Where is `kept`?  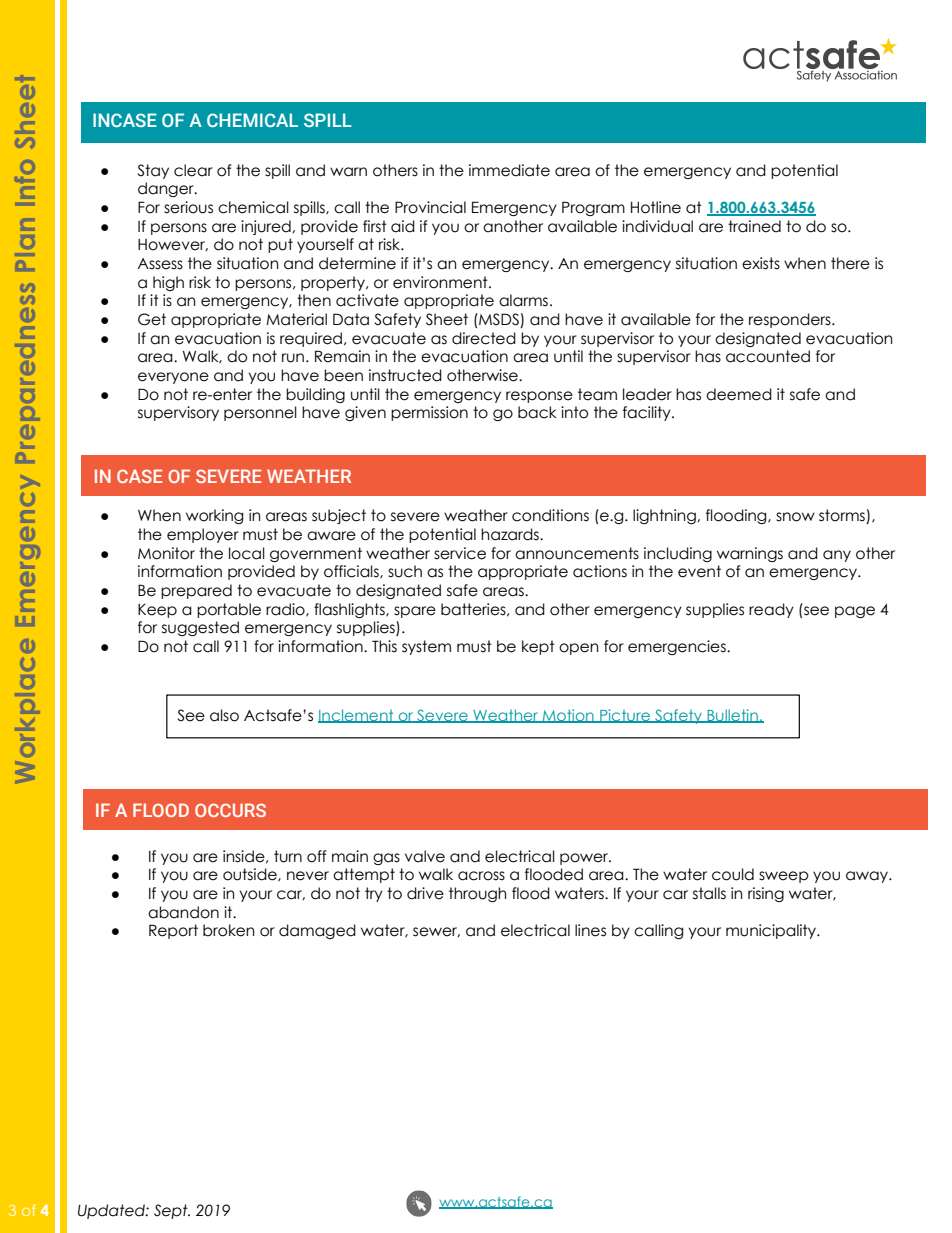
kept is located at coordinates (538, 647).
